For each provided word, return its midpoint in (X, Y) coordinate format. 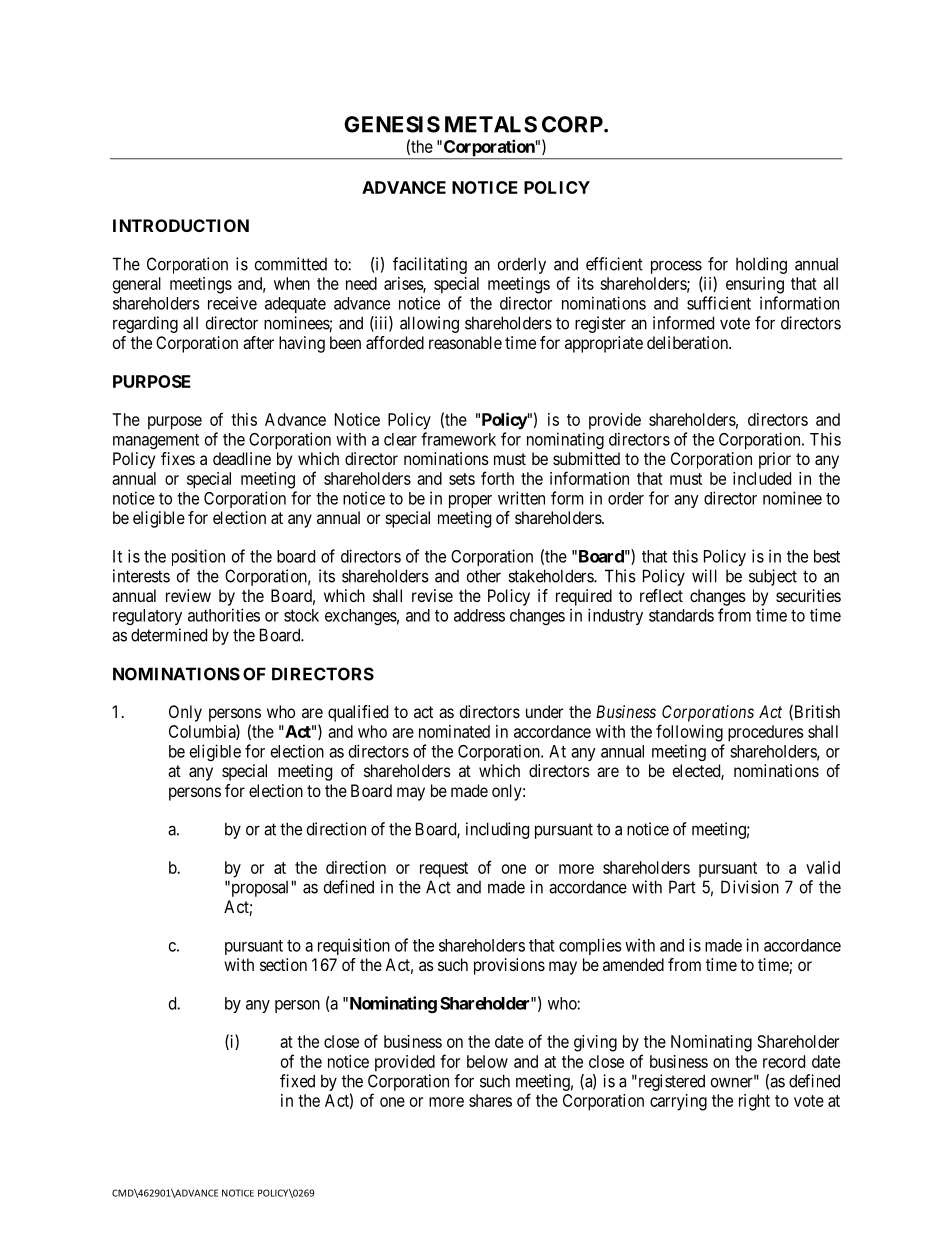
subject (773, 577)
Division (750, 887)
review (188, 595)
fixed (297, 1081)
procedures (766, 733)
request (444, 870)
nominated (454, 731)
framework (458, 439)
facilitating (430, 265)
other (484, 576)
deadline (242, 458)
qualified (358, 713)
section (283, 964)
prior (775, 460)
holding (761, 265)
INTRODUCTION (181, 225)
